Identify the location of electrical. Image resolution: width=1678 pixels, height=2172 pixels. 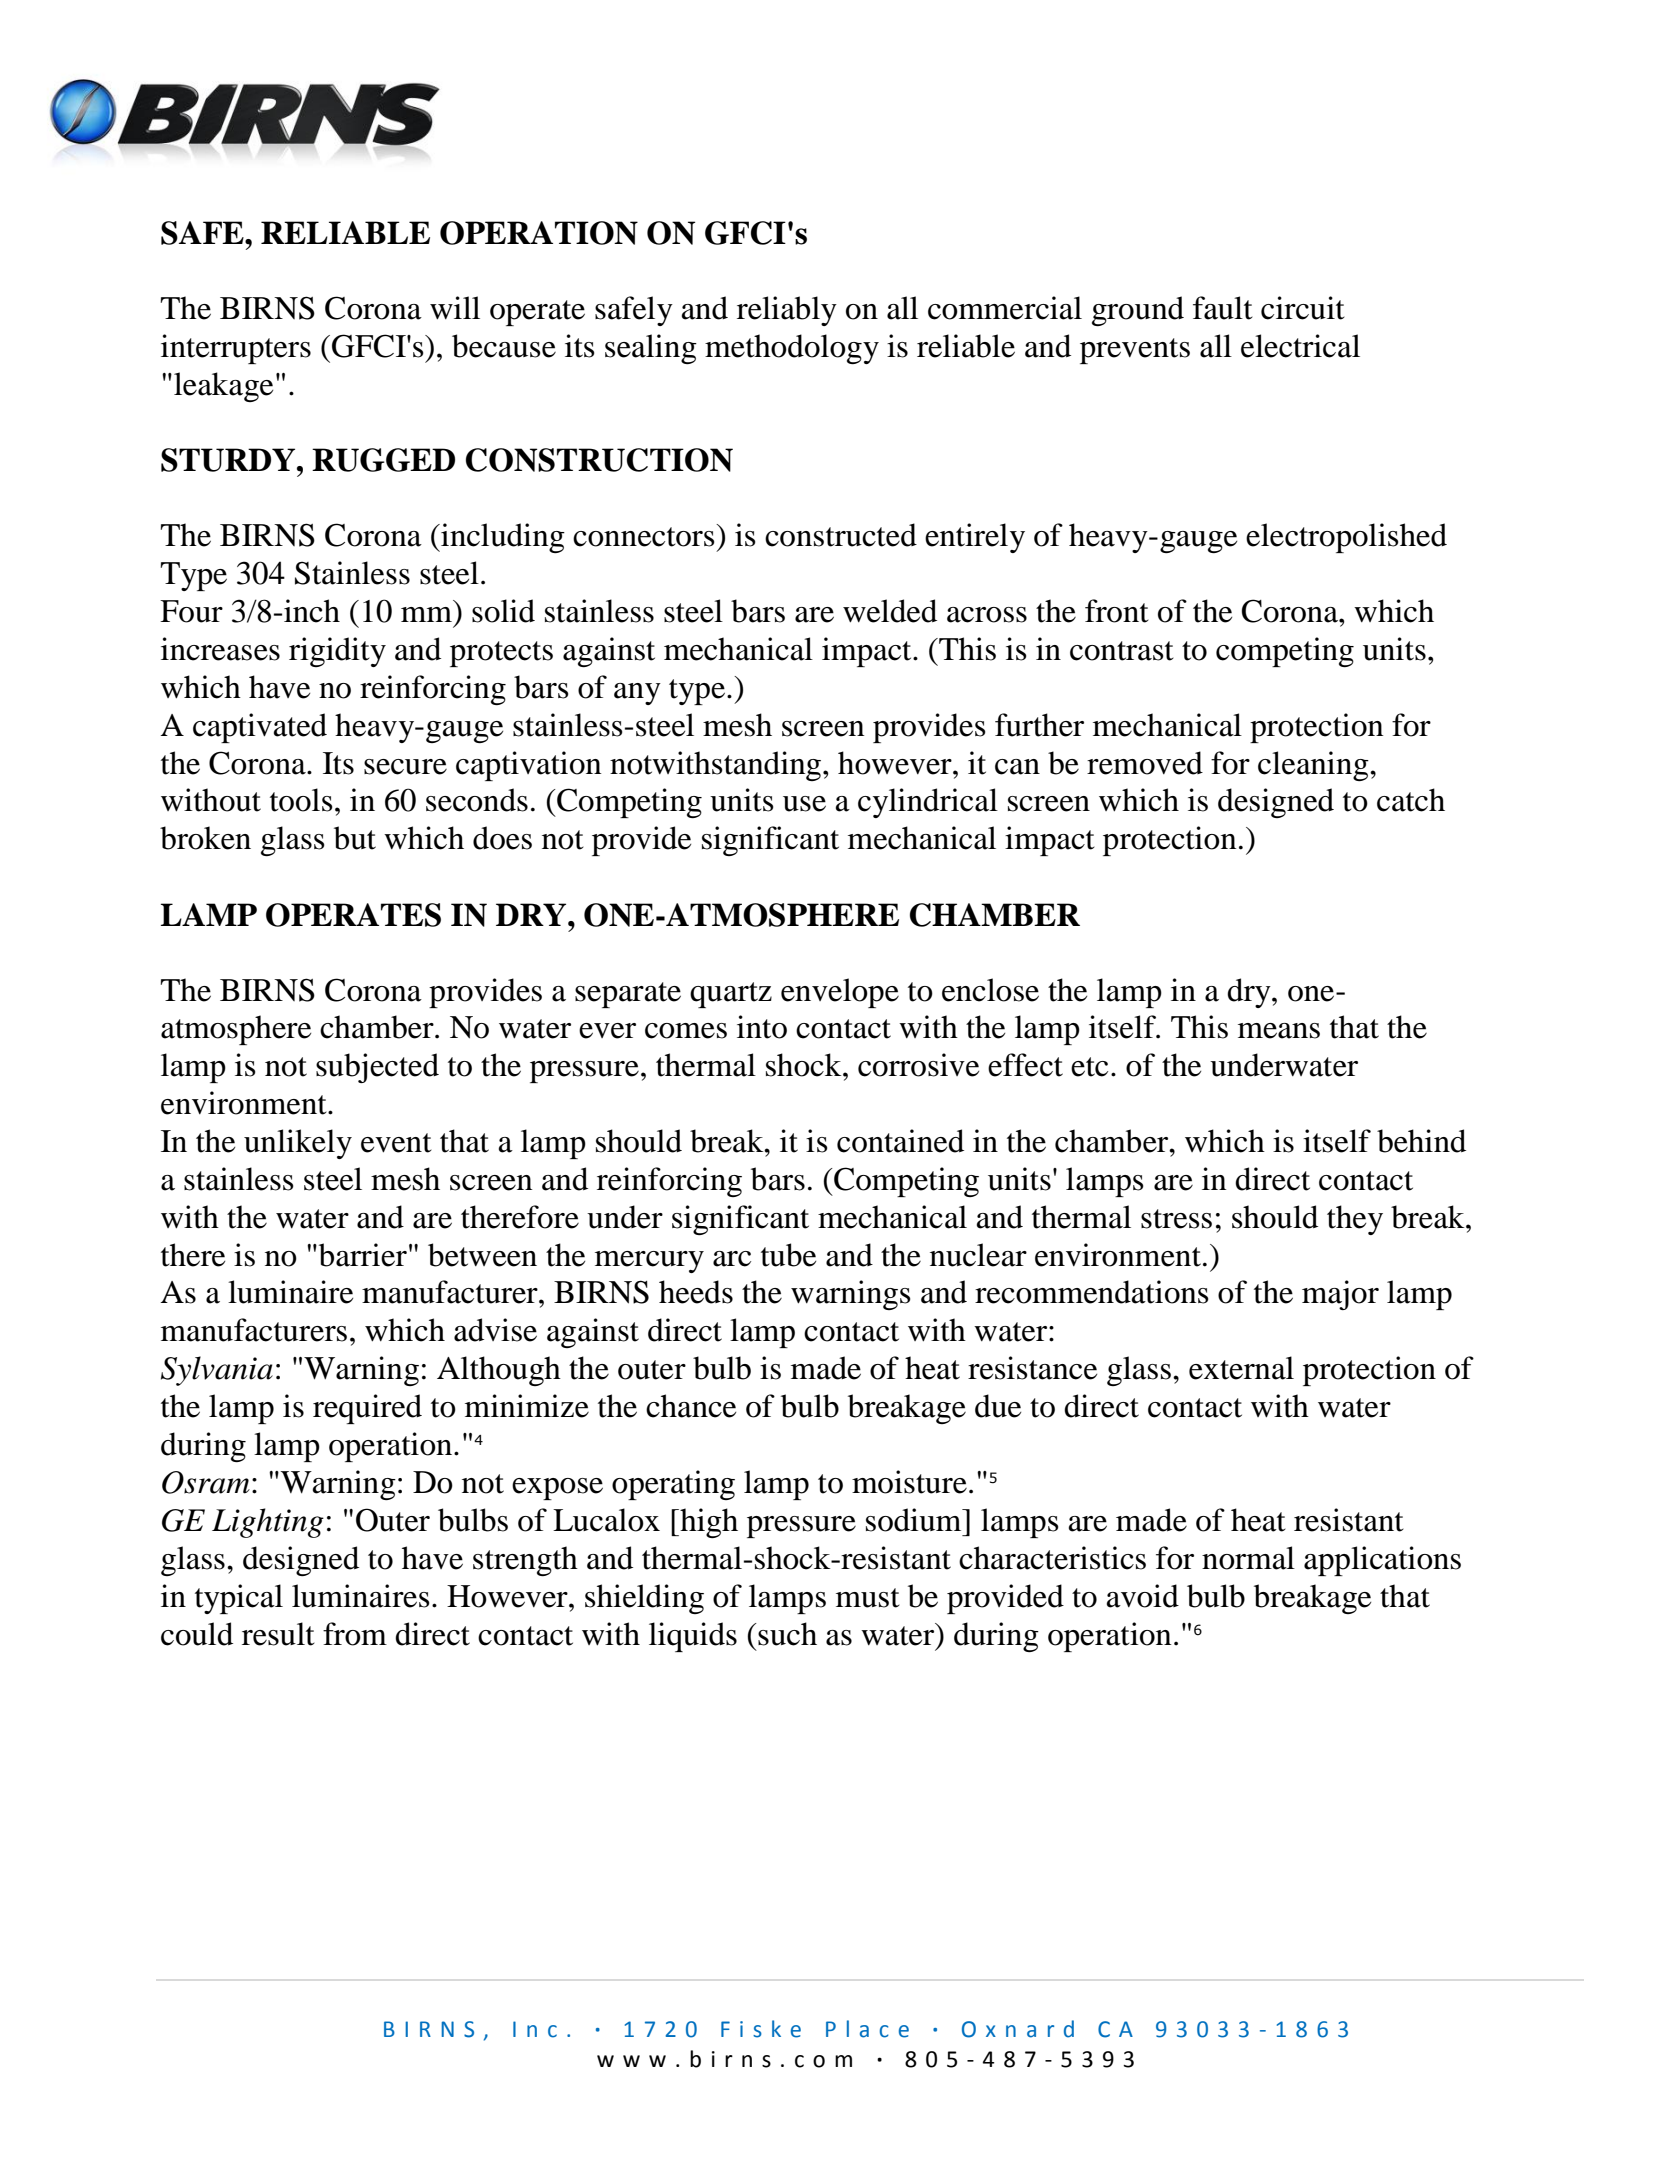
(1300, 346).
